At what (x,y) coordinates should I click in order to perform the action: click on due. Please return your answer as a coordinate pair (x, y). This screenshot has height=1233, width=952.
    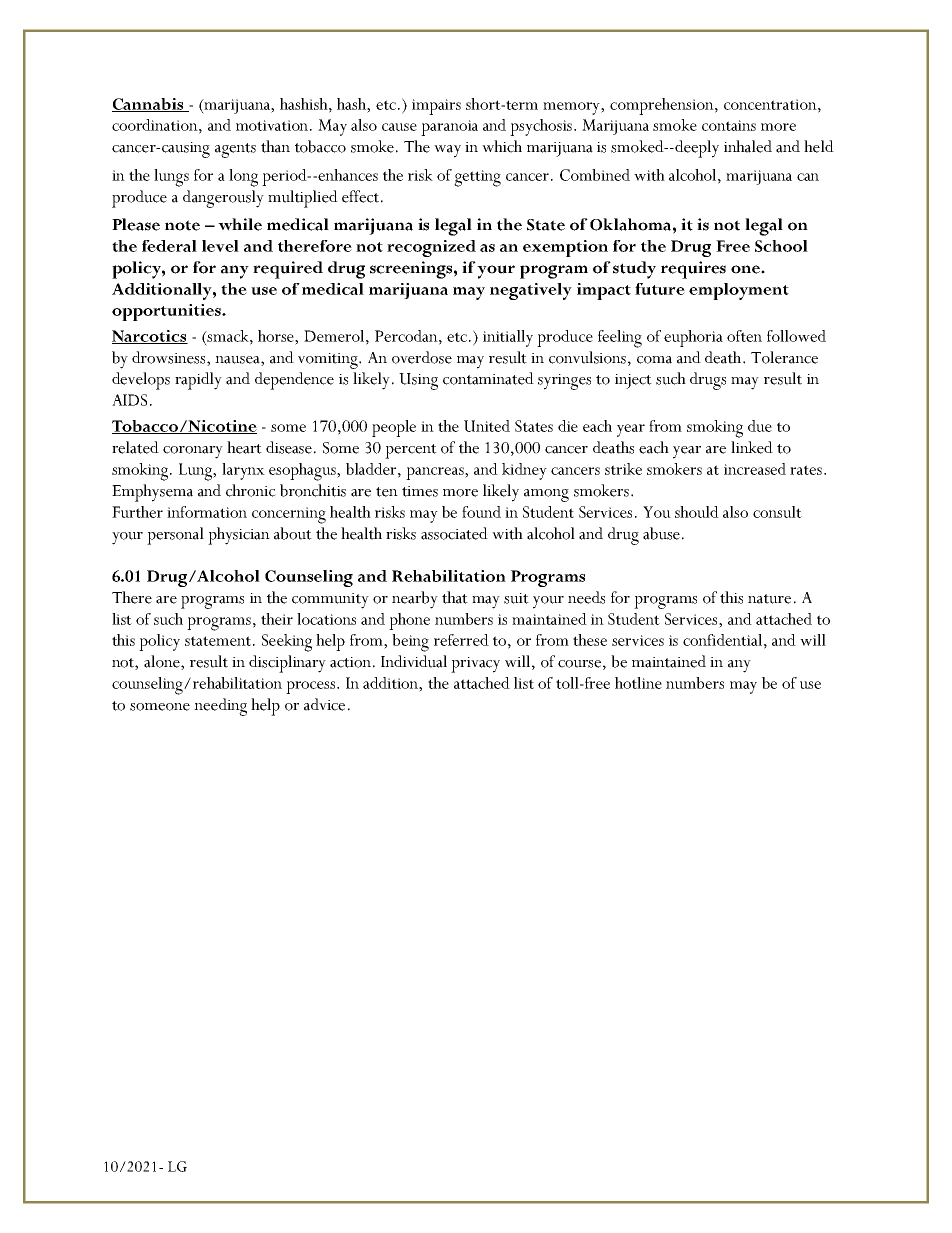
    Looking at the image, I should click on (760, 426).
